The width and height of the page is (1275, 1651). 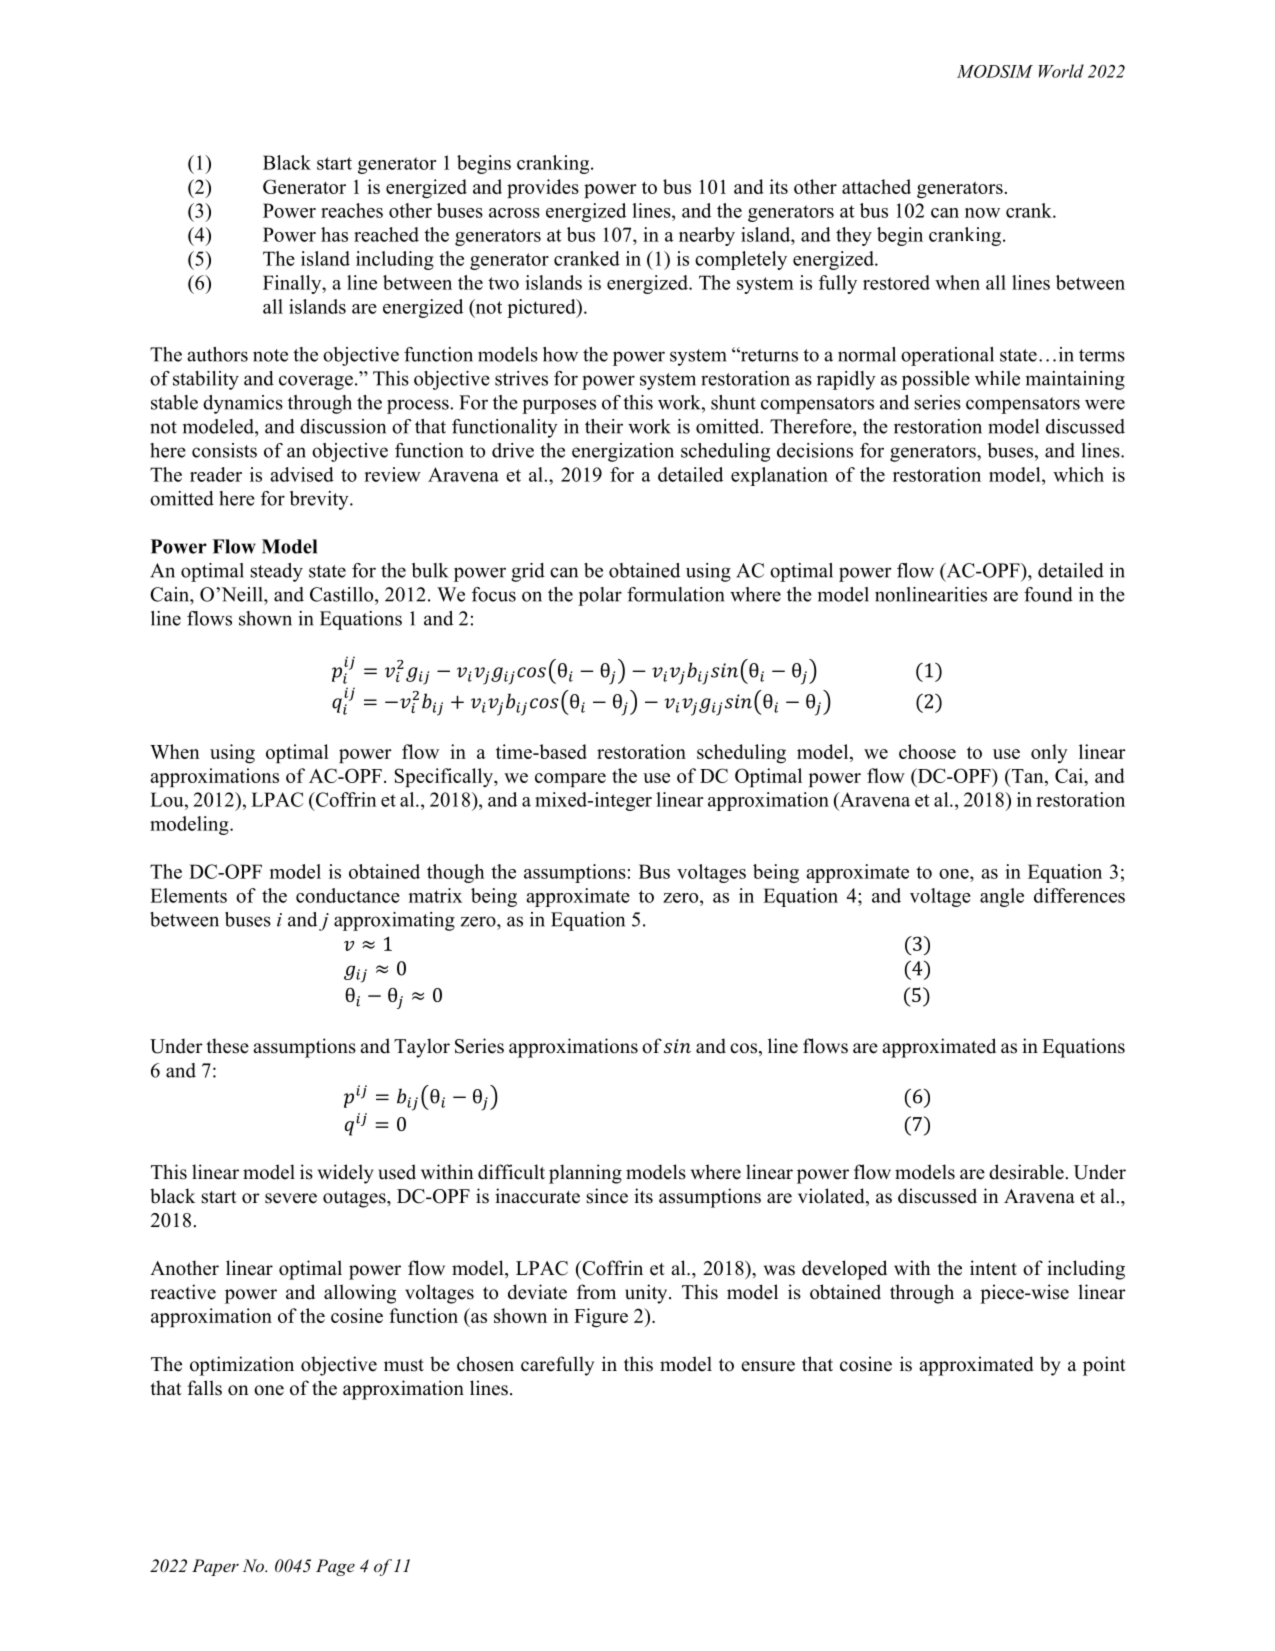 What do you see at coordinates (1026, 1172) in the page?
I see `desirable` at bounding box center [1026, 1172].
